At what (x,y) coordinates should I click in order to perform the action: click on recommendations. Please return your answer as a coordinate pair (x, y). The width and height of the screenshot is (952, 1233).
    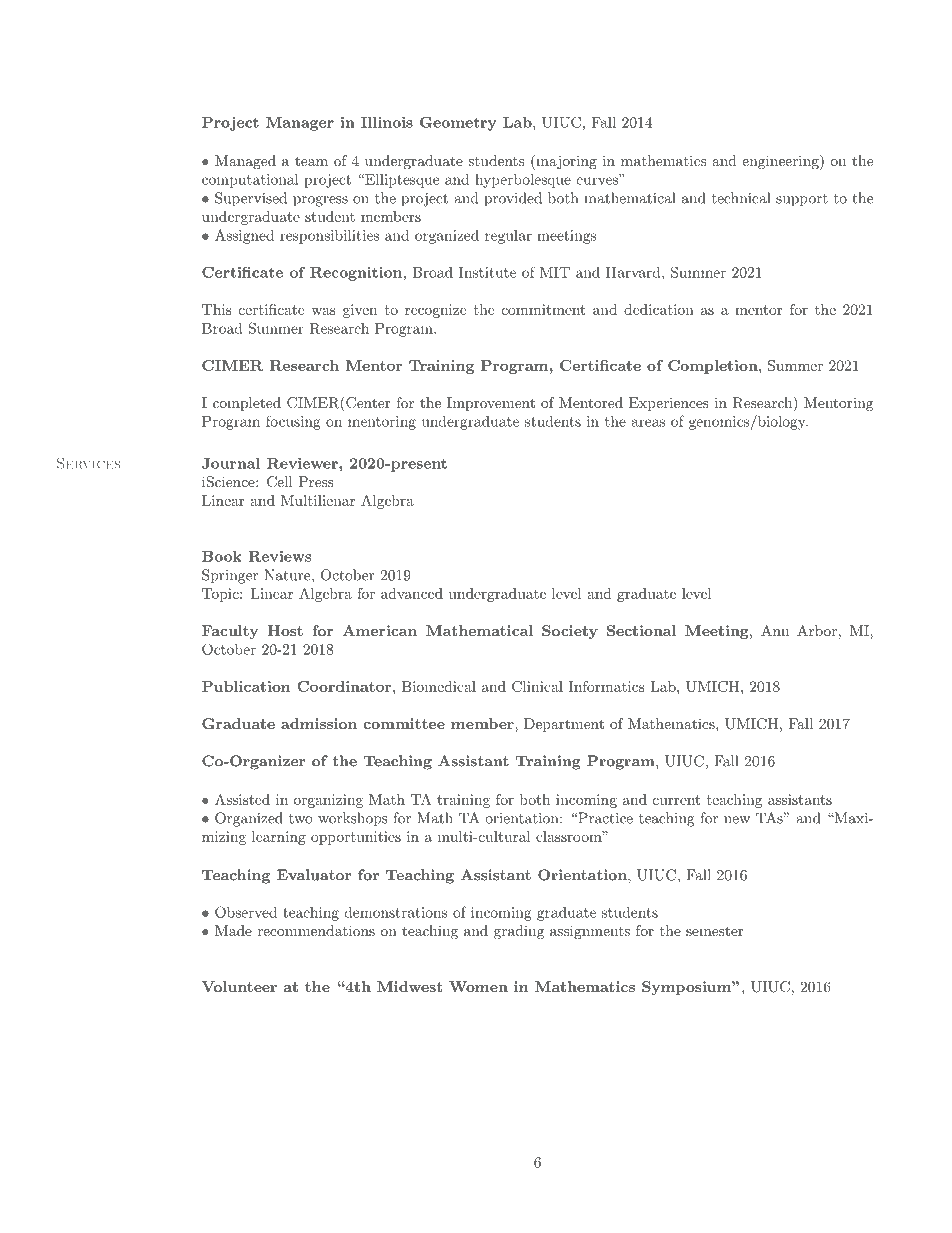
    Looking at the image, I should click on (316, 930).
